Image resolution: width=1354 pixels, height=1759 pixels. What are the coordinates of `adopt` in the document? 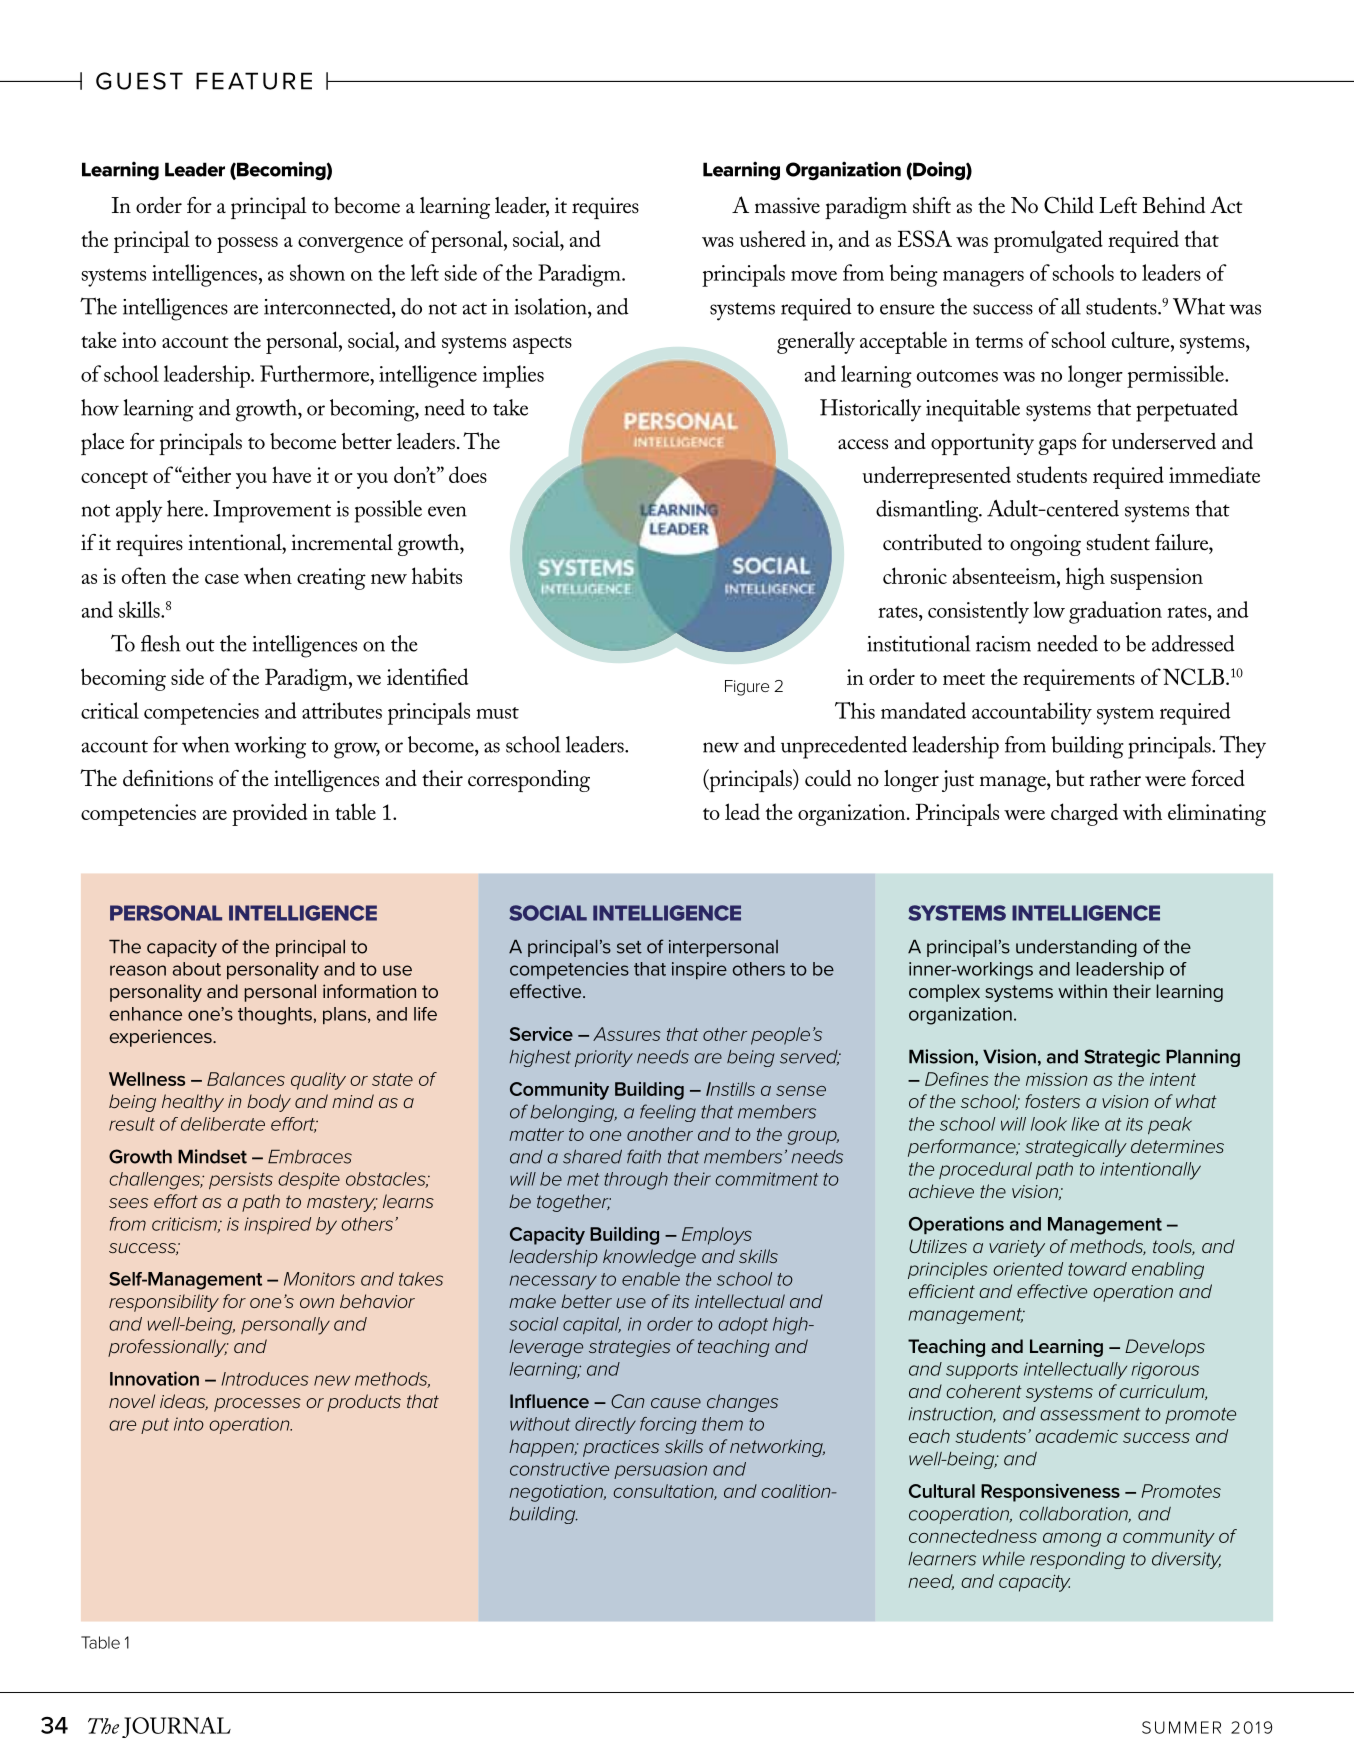 It's located at (743, 1325).
